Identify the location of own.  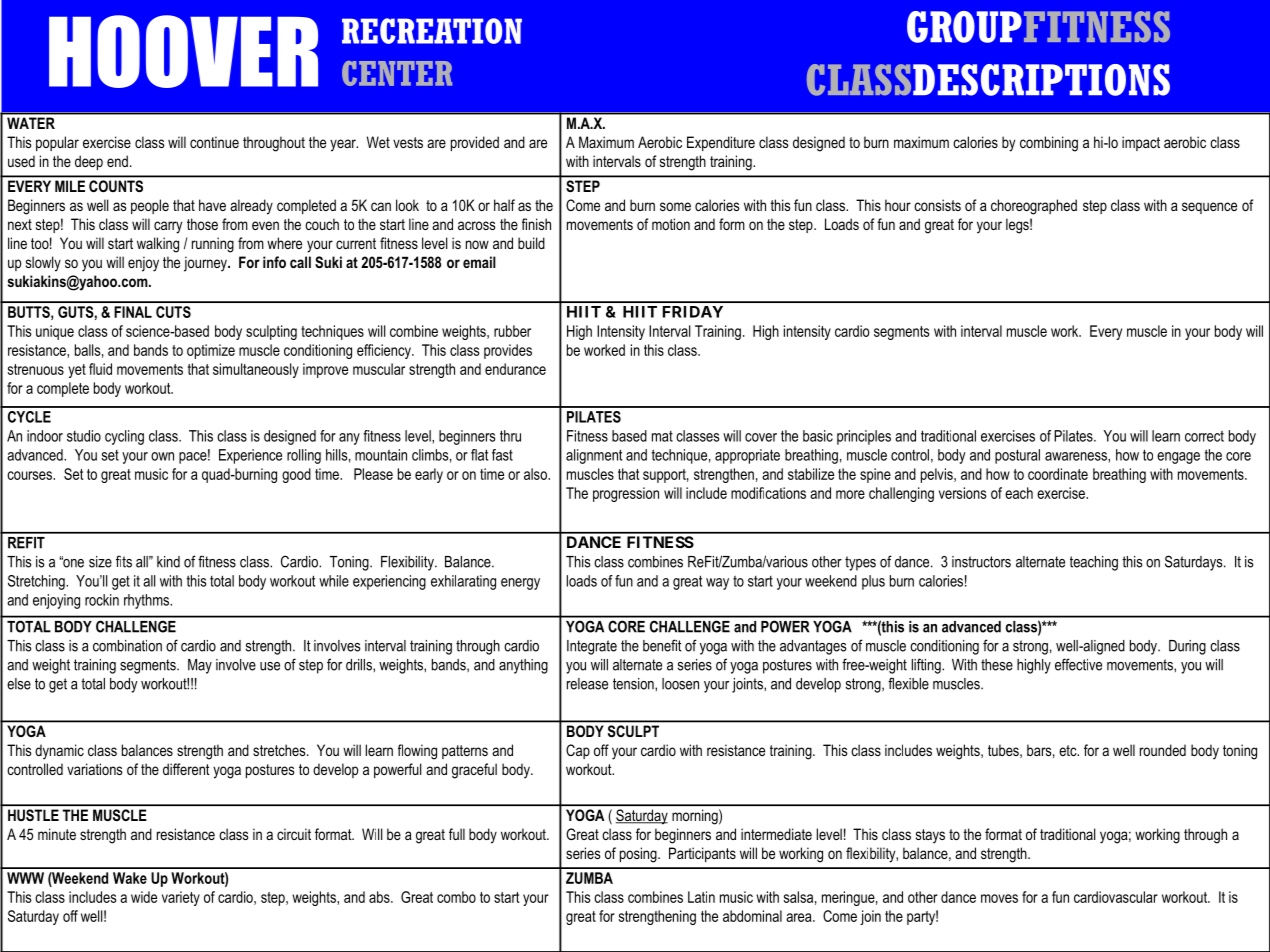
(162, 456).
